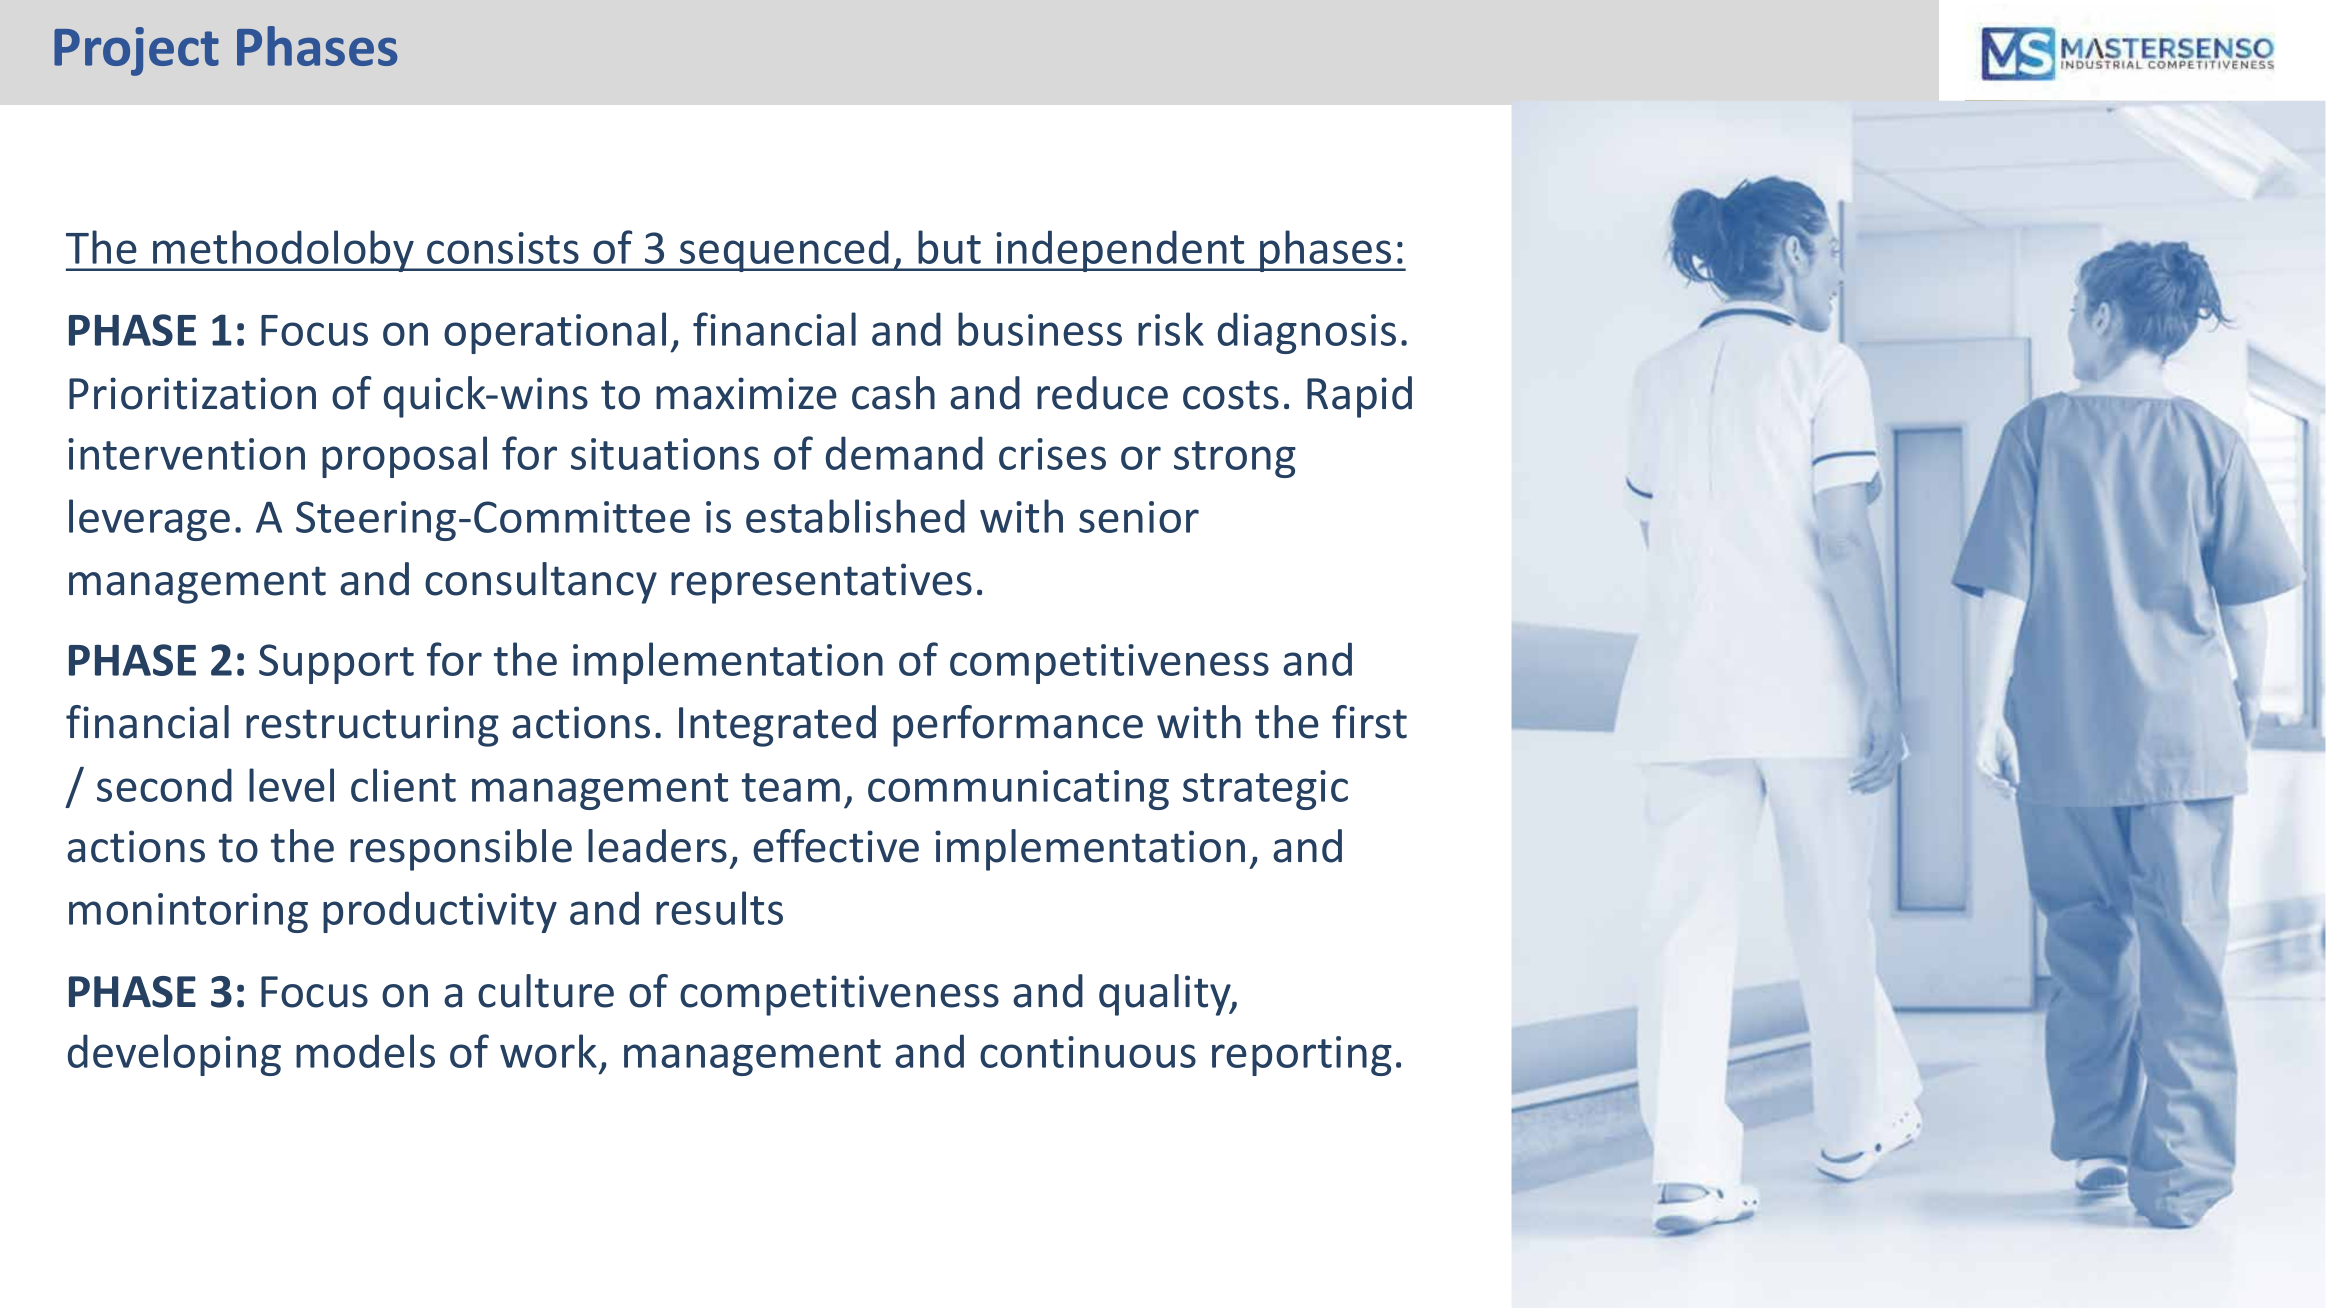  I want to click on team, so click(791, 787).
